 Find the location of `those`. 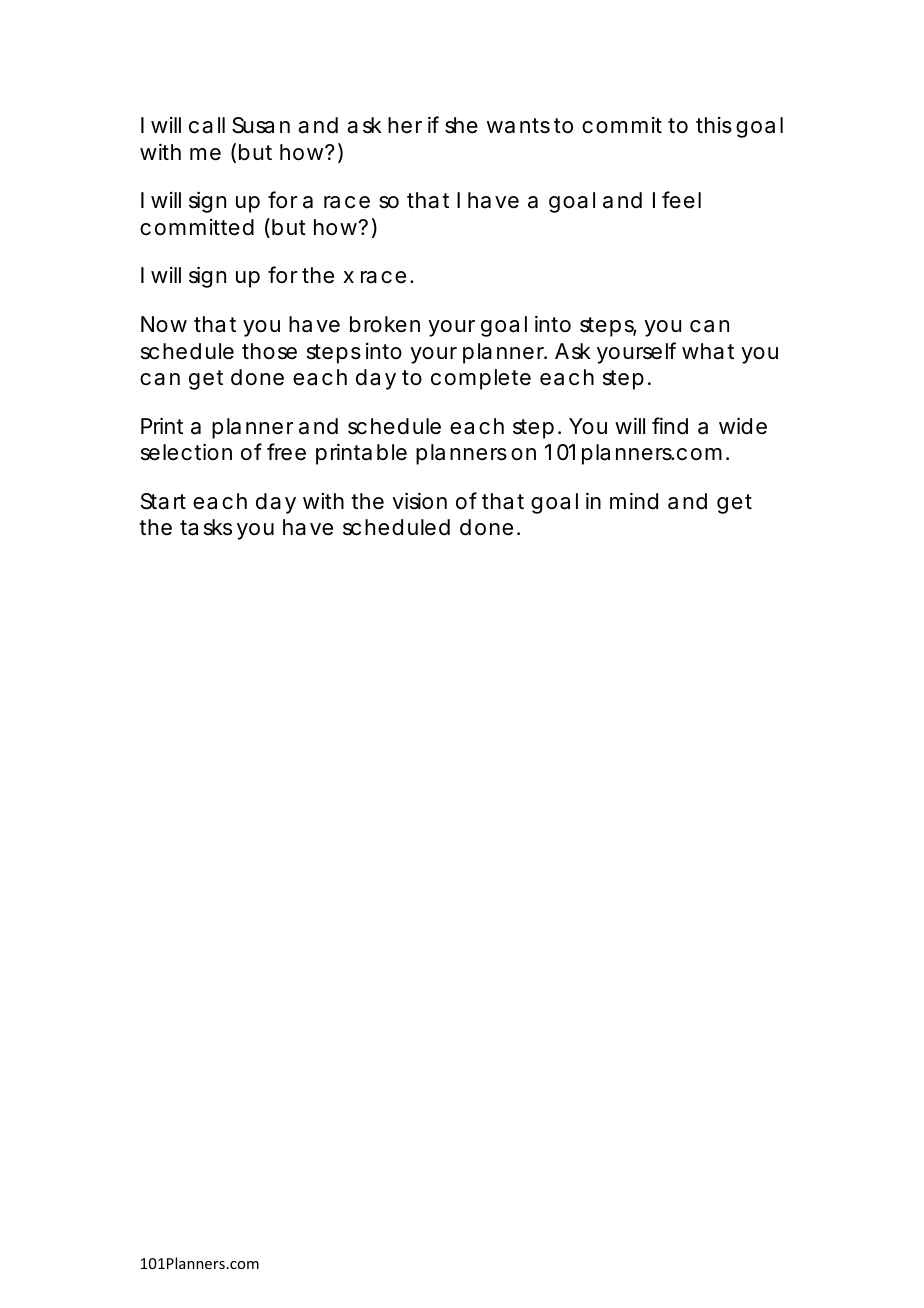

those is located at coordinates (269, 351).
